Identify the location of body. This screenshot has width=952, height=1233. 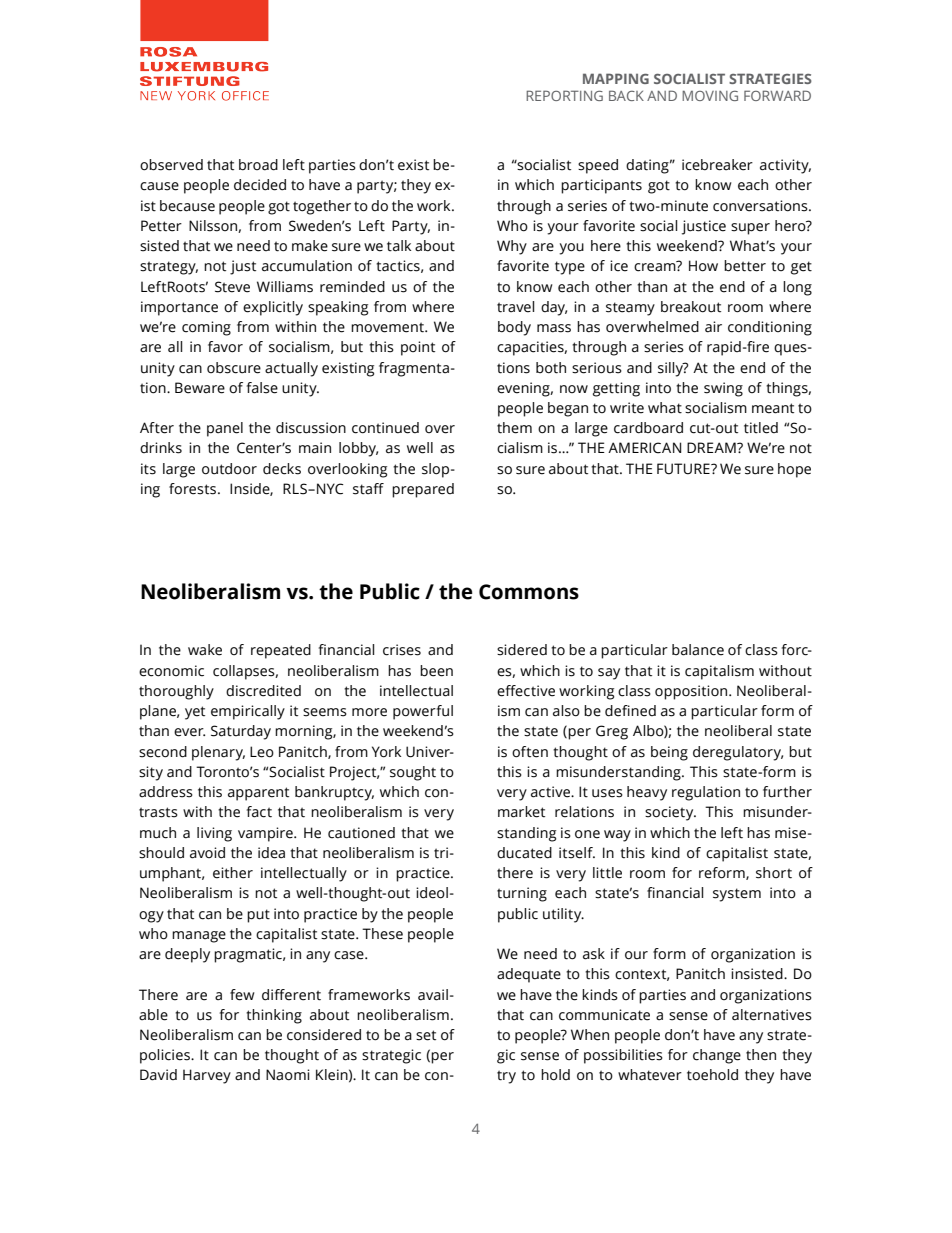
(514, 328).
